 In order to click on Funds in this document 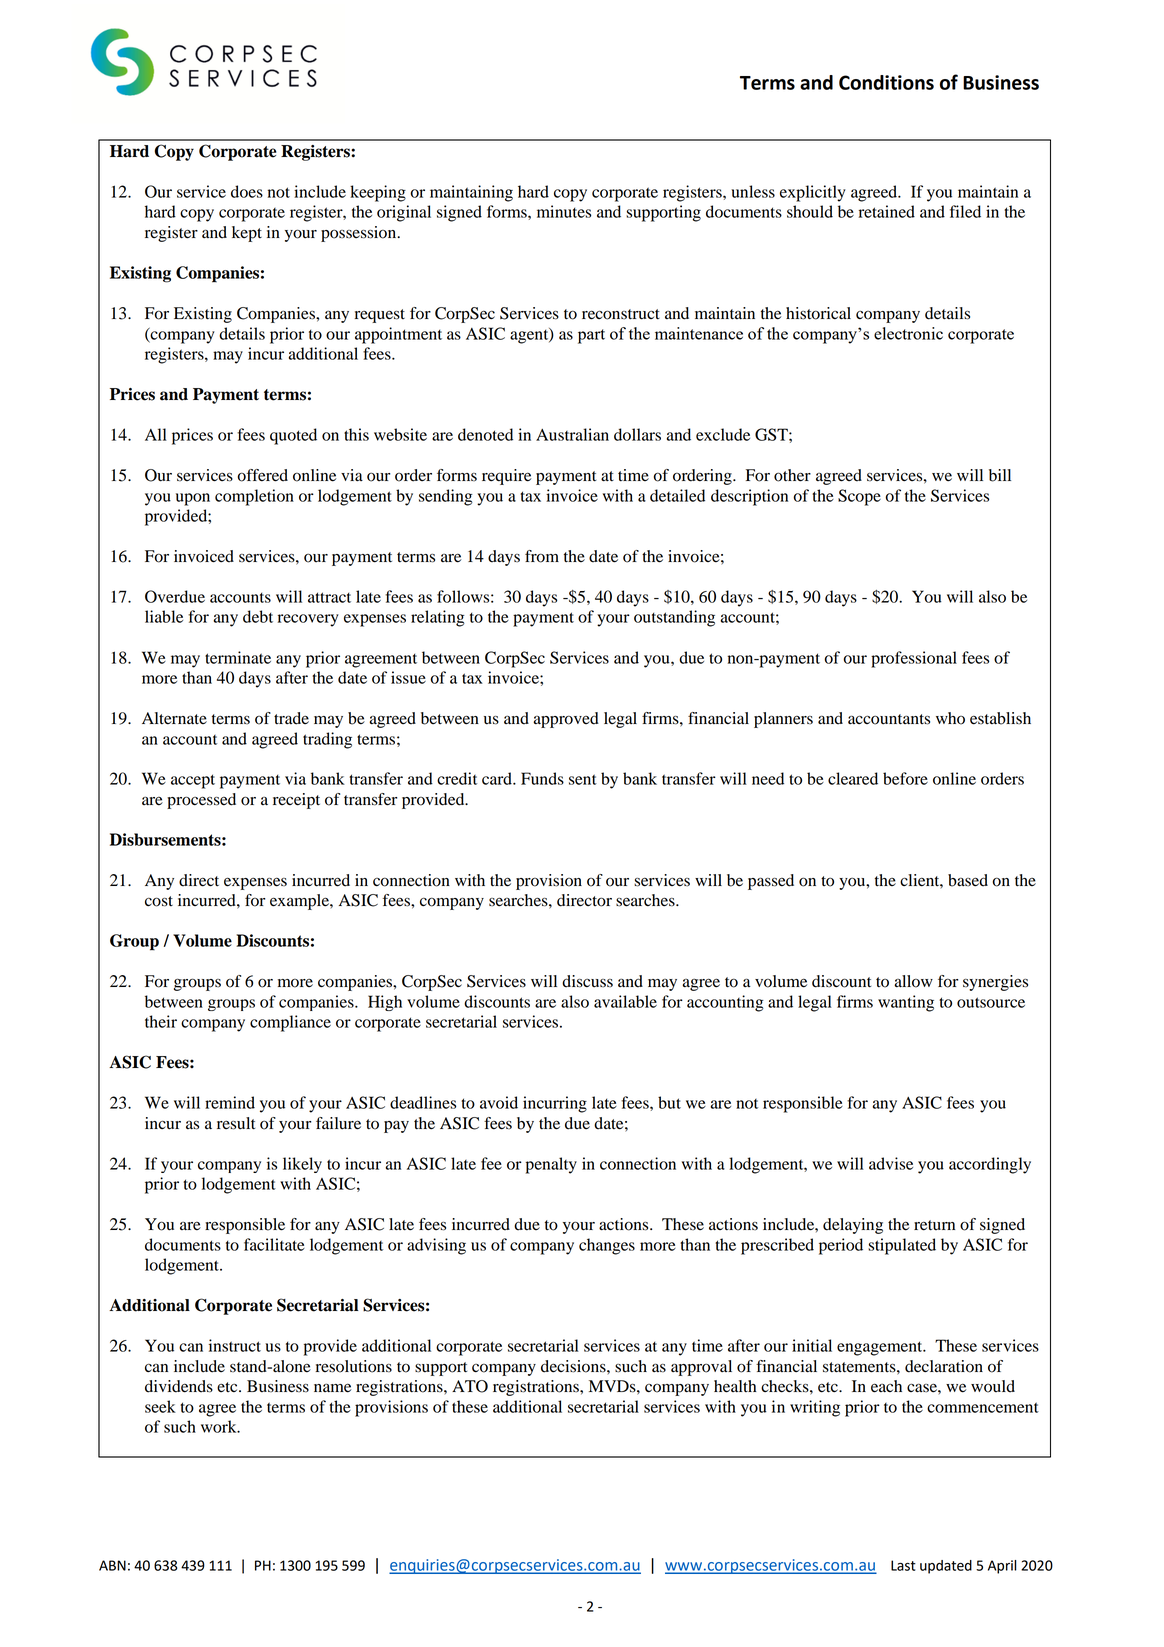, I will do `click(542, 778)`.
